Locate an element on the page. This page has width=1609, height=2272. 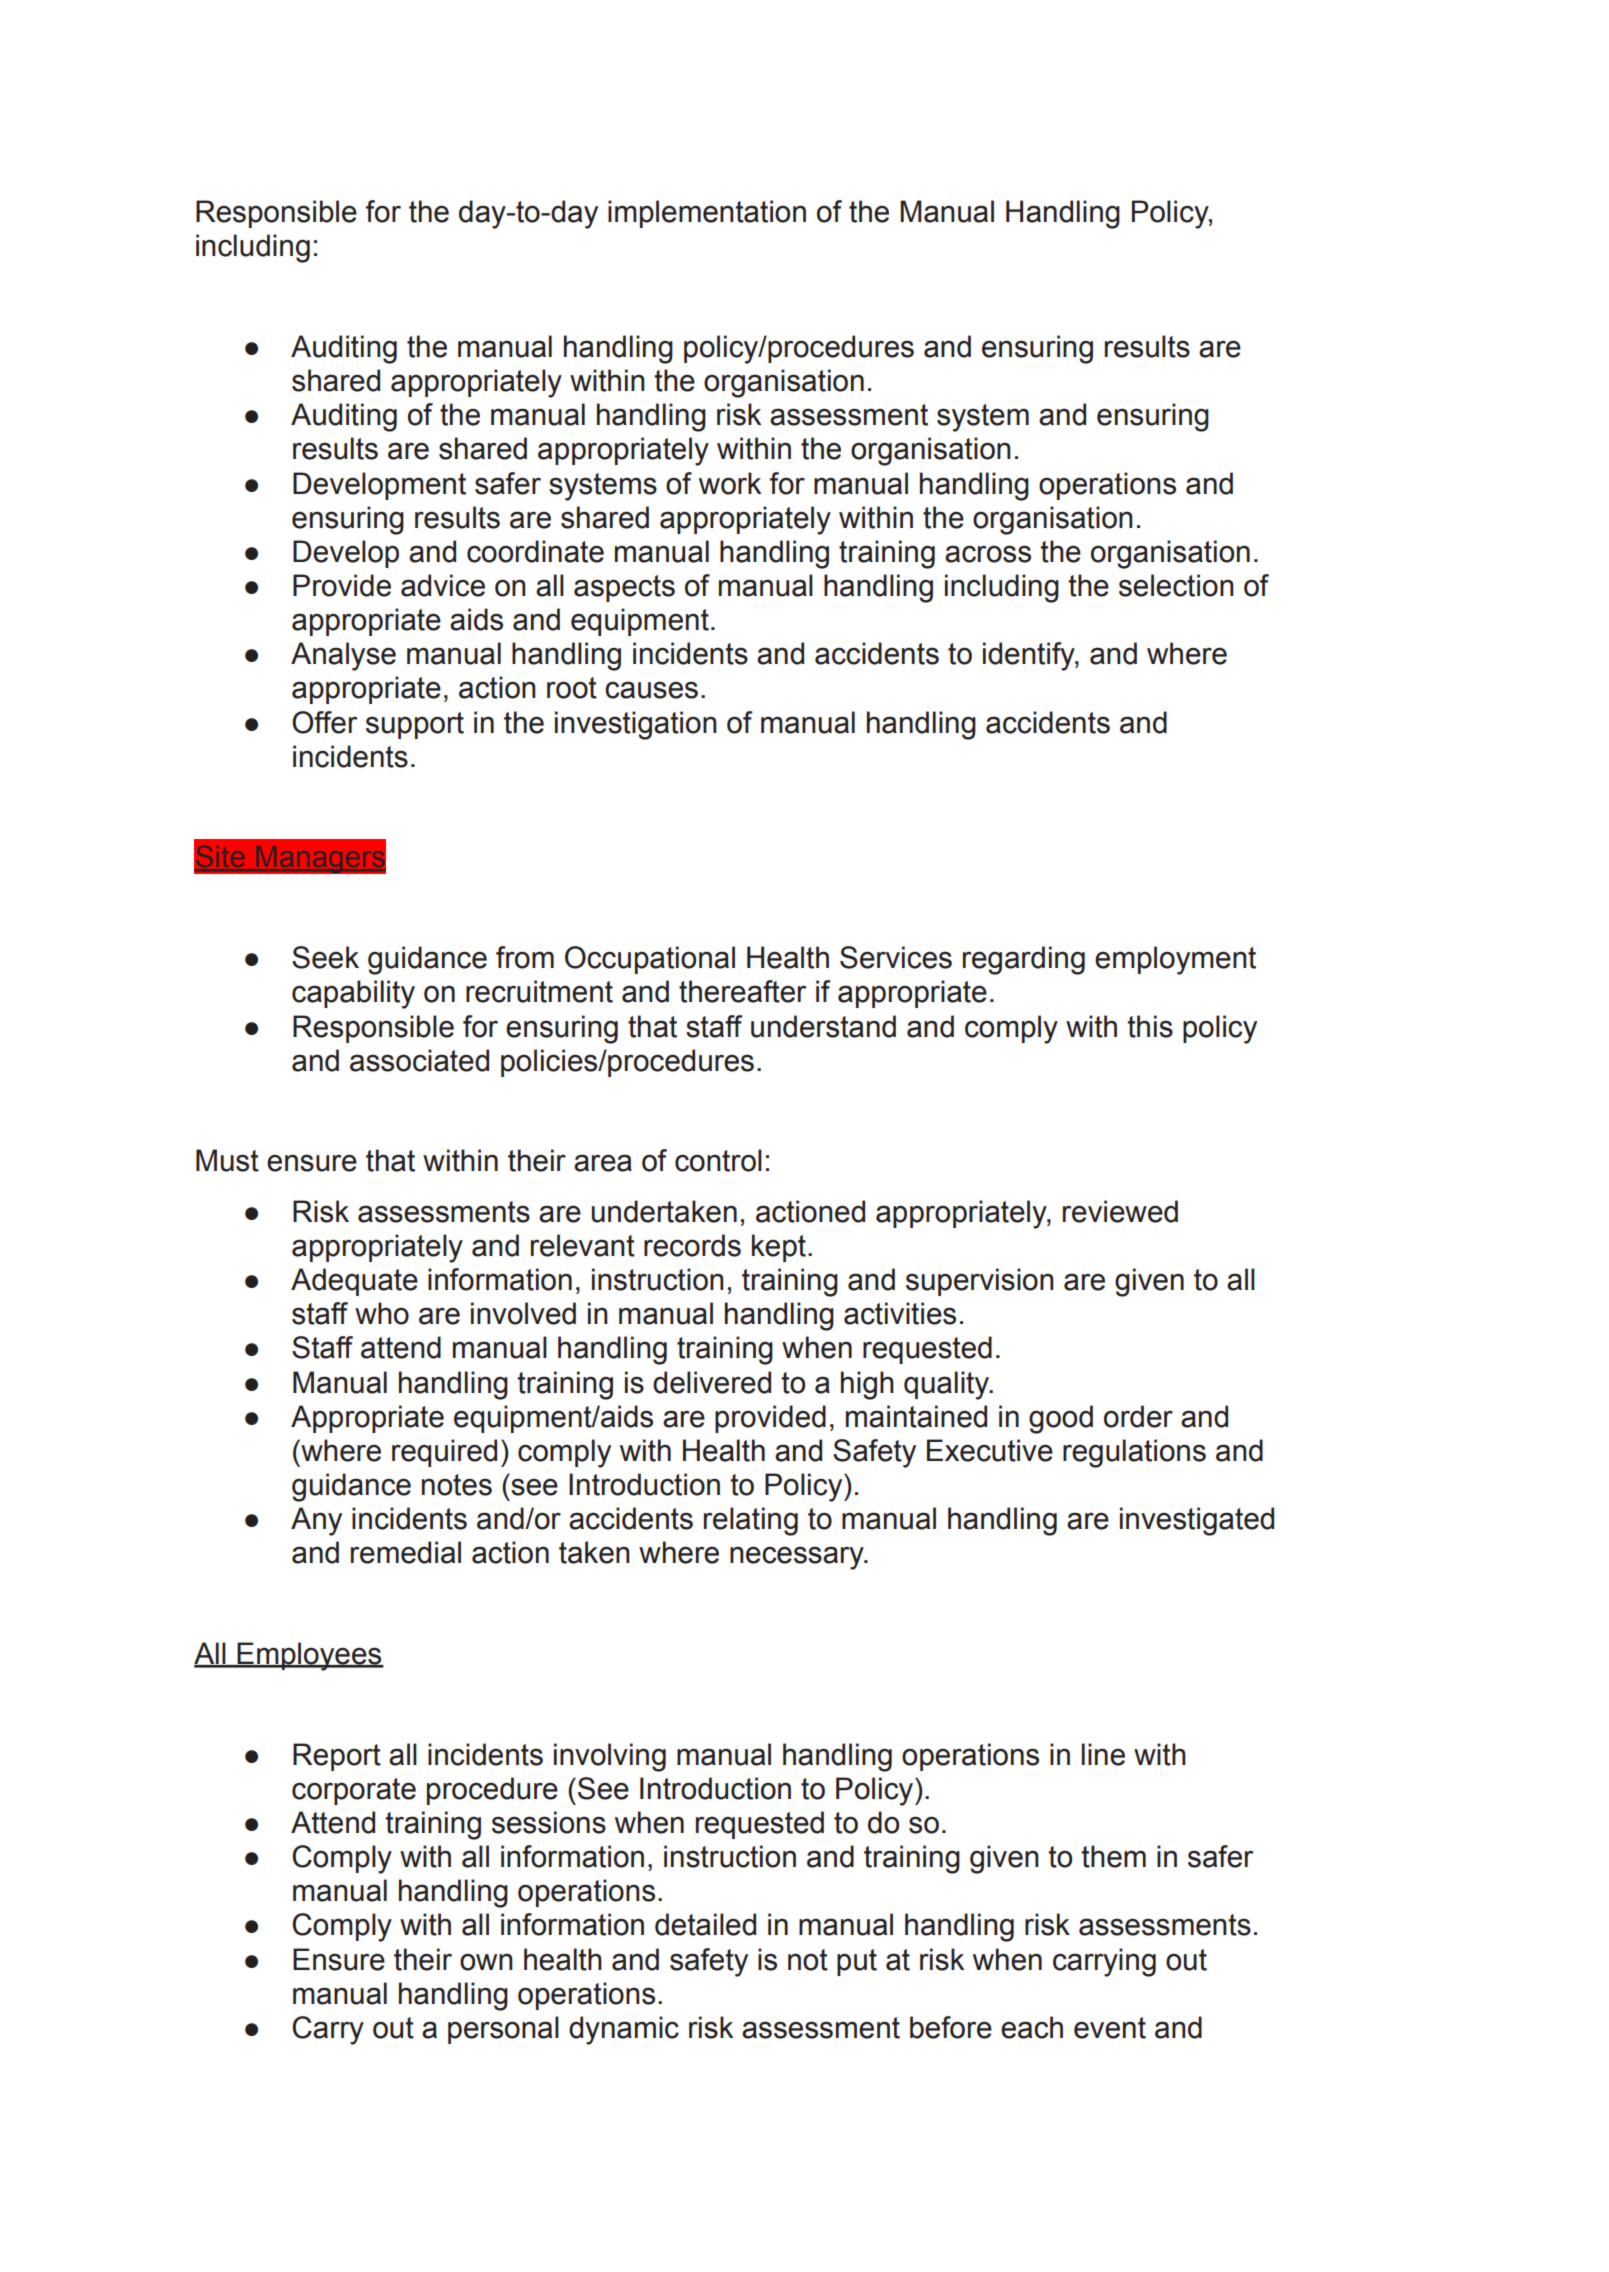
detailed is located at coordinates (705, 1924).
